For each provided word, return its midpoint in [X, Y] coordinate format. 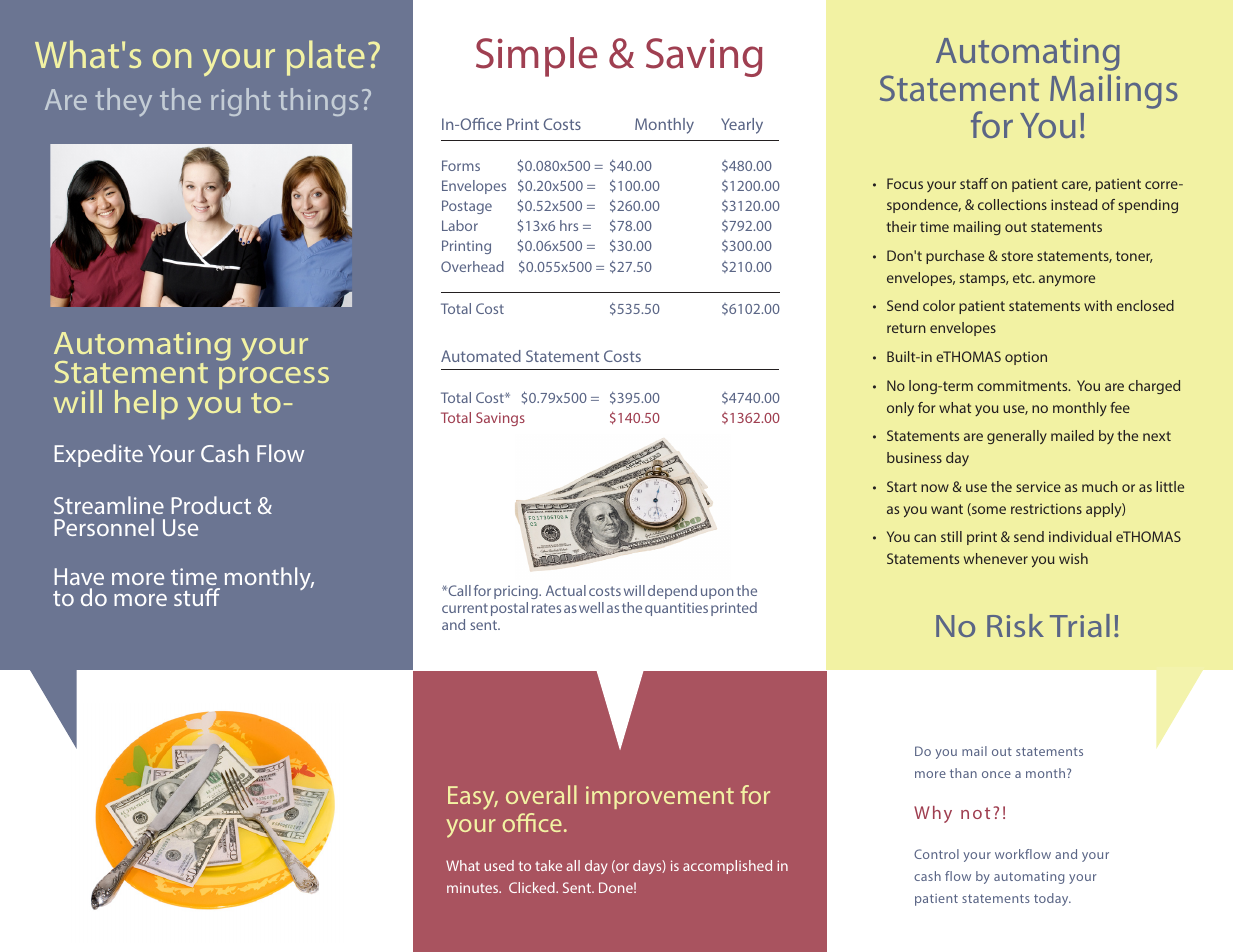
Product [211, 505]
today [1052, 899]
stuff [197, 597]
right [240, 102]
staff [974, 183]
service [1038, 486]
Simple [536, 57]
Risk [1015, 625]
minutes [474, 888]
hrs [569, 225]
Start [902, 486]
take [548, 865]
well [591, 607]
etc [1023, 278]
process [274, 378]
